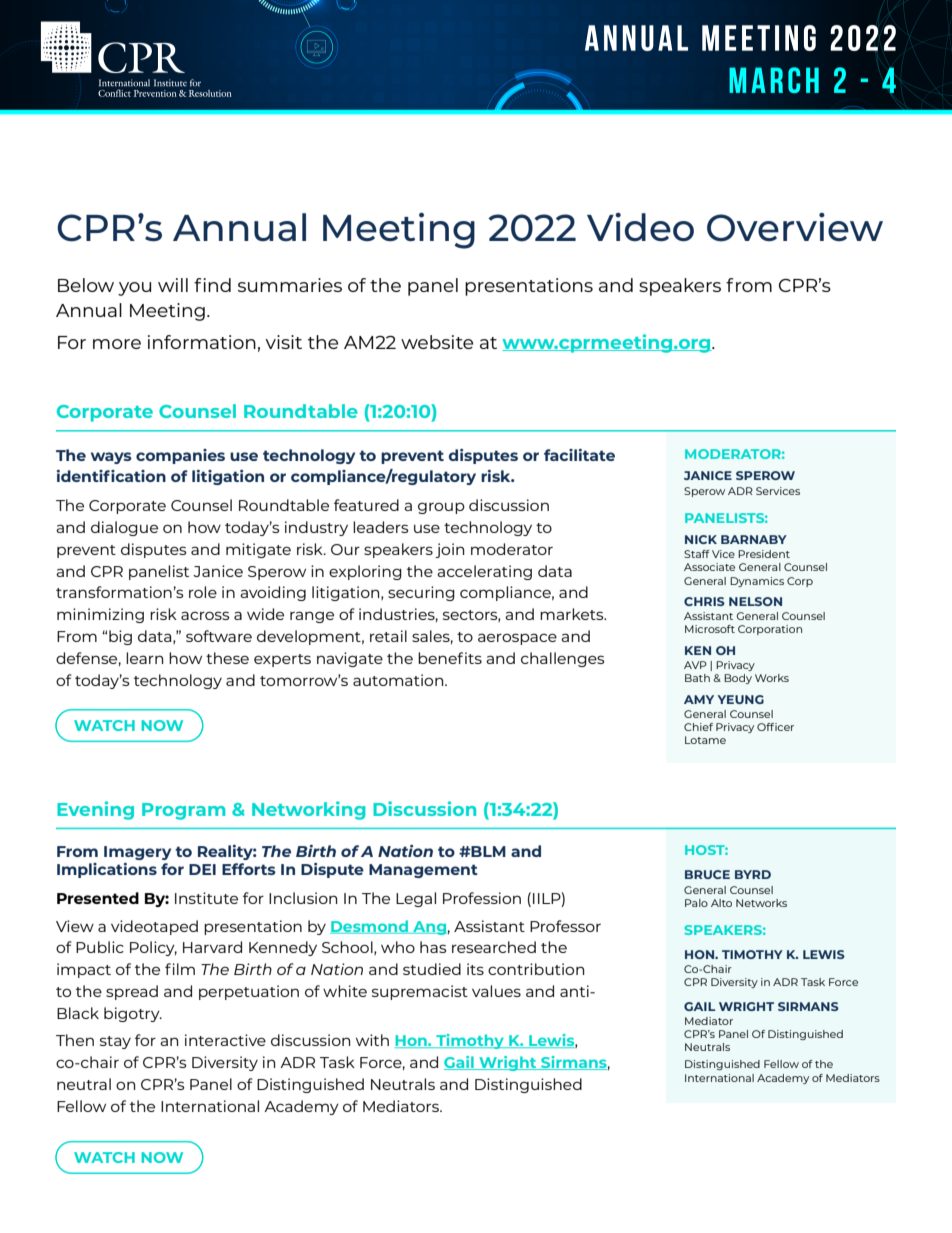 This image has width=952, height=1233. Describe the element at coordinates (695, 665) in the image. I see `AVP` at that location.
